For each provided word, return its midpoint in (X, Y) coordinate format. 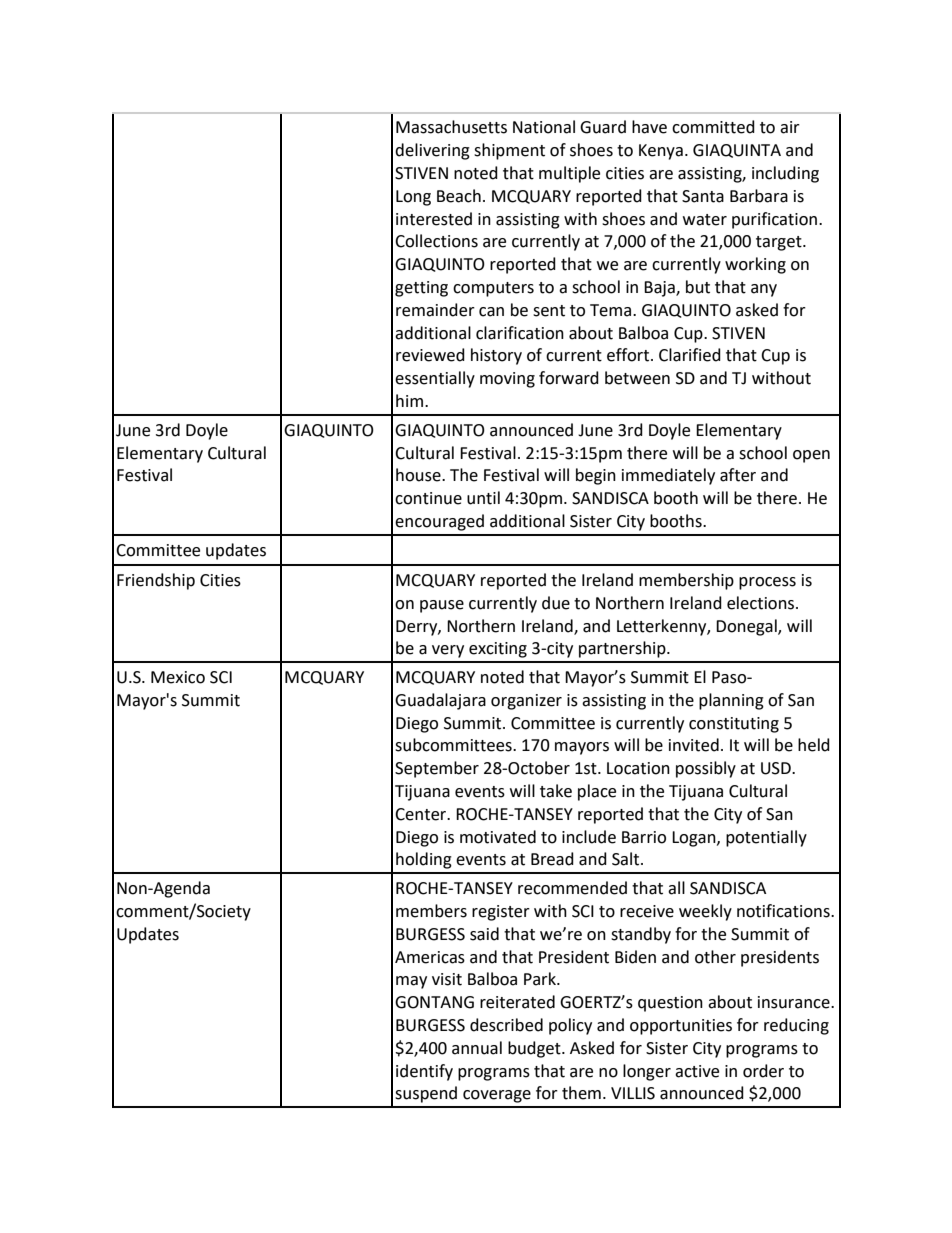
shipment (509, 151)
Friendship (156, 581)
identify (424, 1072)
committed (713, 127)
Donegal (747, 627)
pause (442, 606)
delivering (432, 151)
